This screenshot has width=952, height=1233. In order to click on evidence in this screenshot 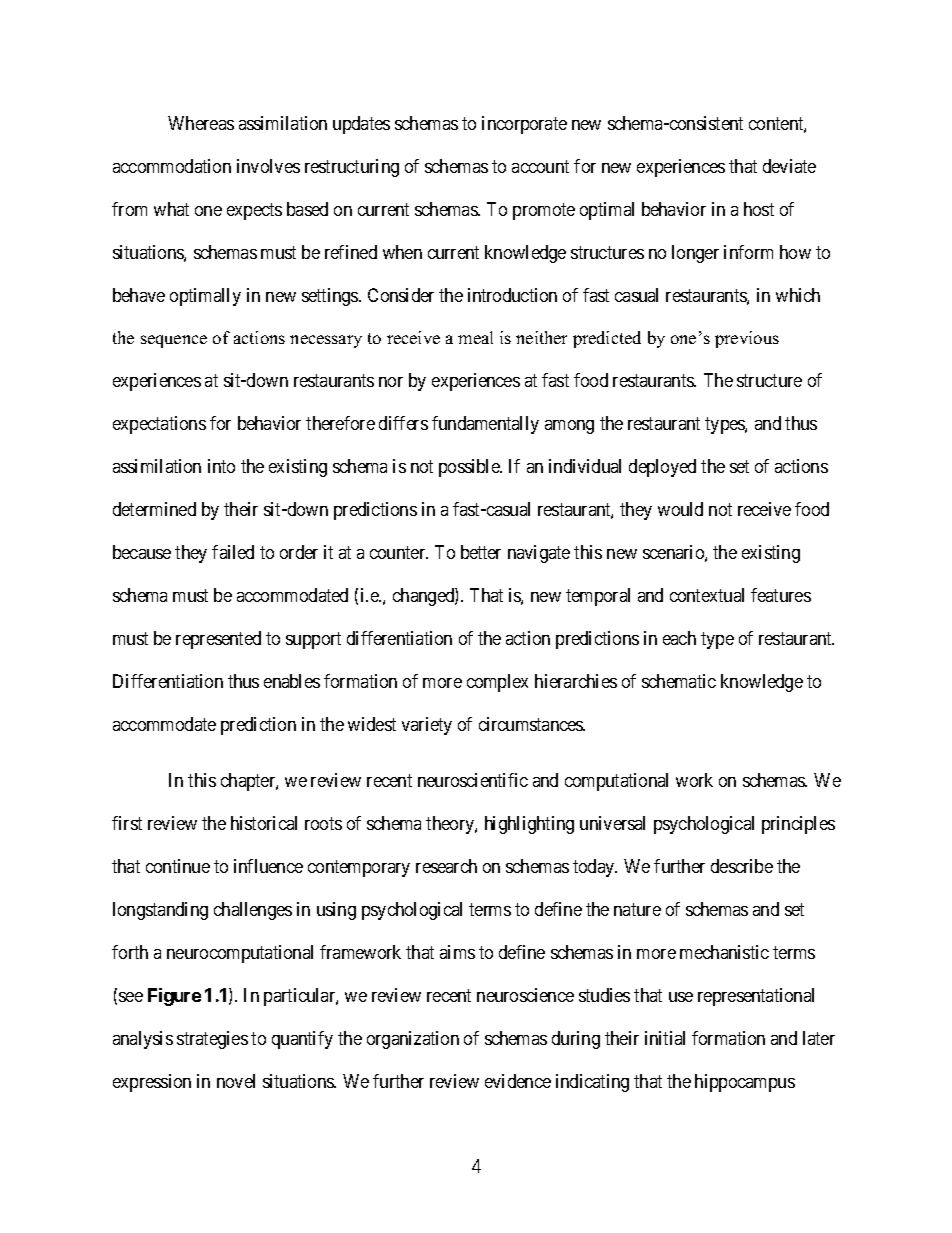, I will do `click(518, 1081)`.
